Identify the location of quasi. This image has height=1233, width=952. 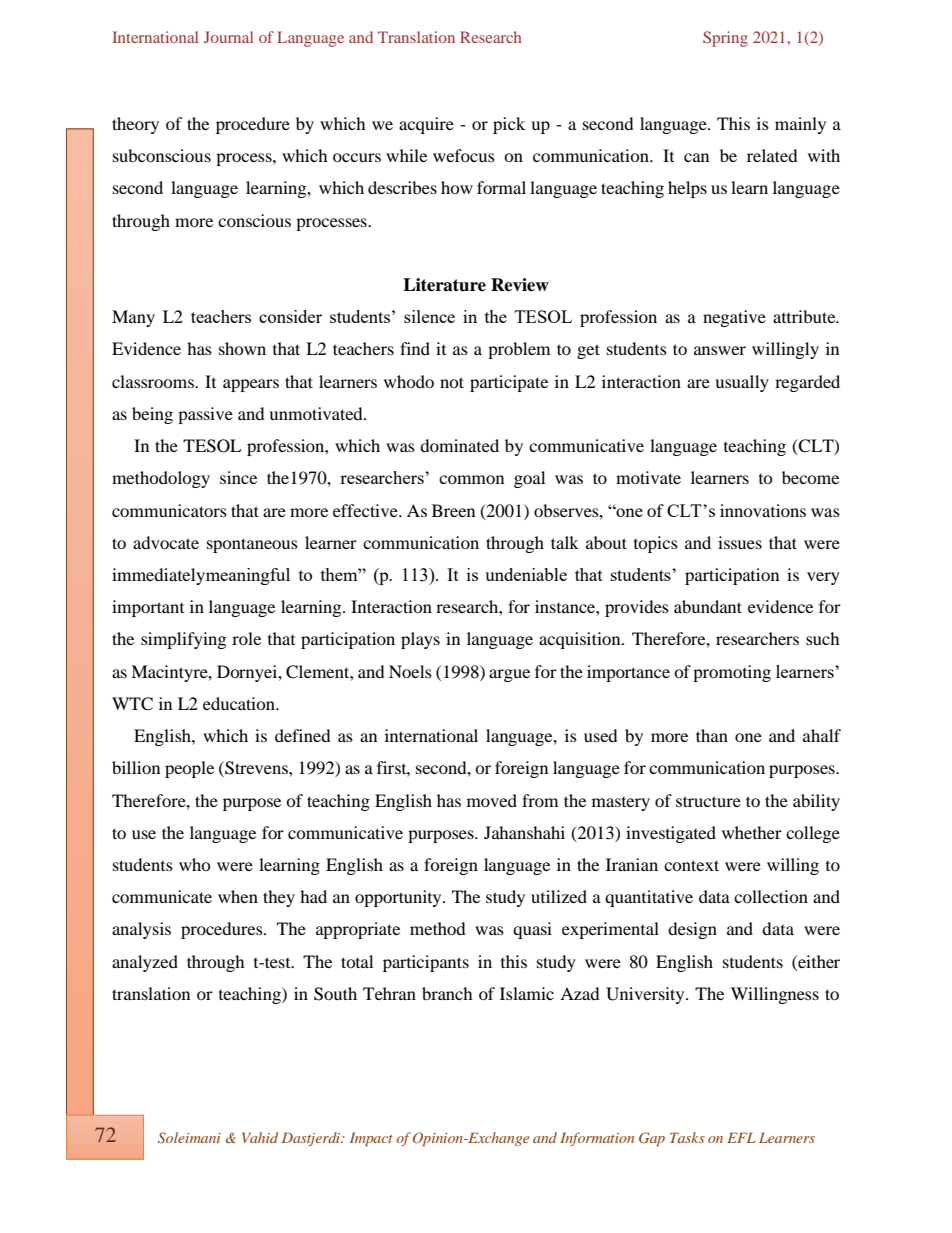
(532, 930).
